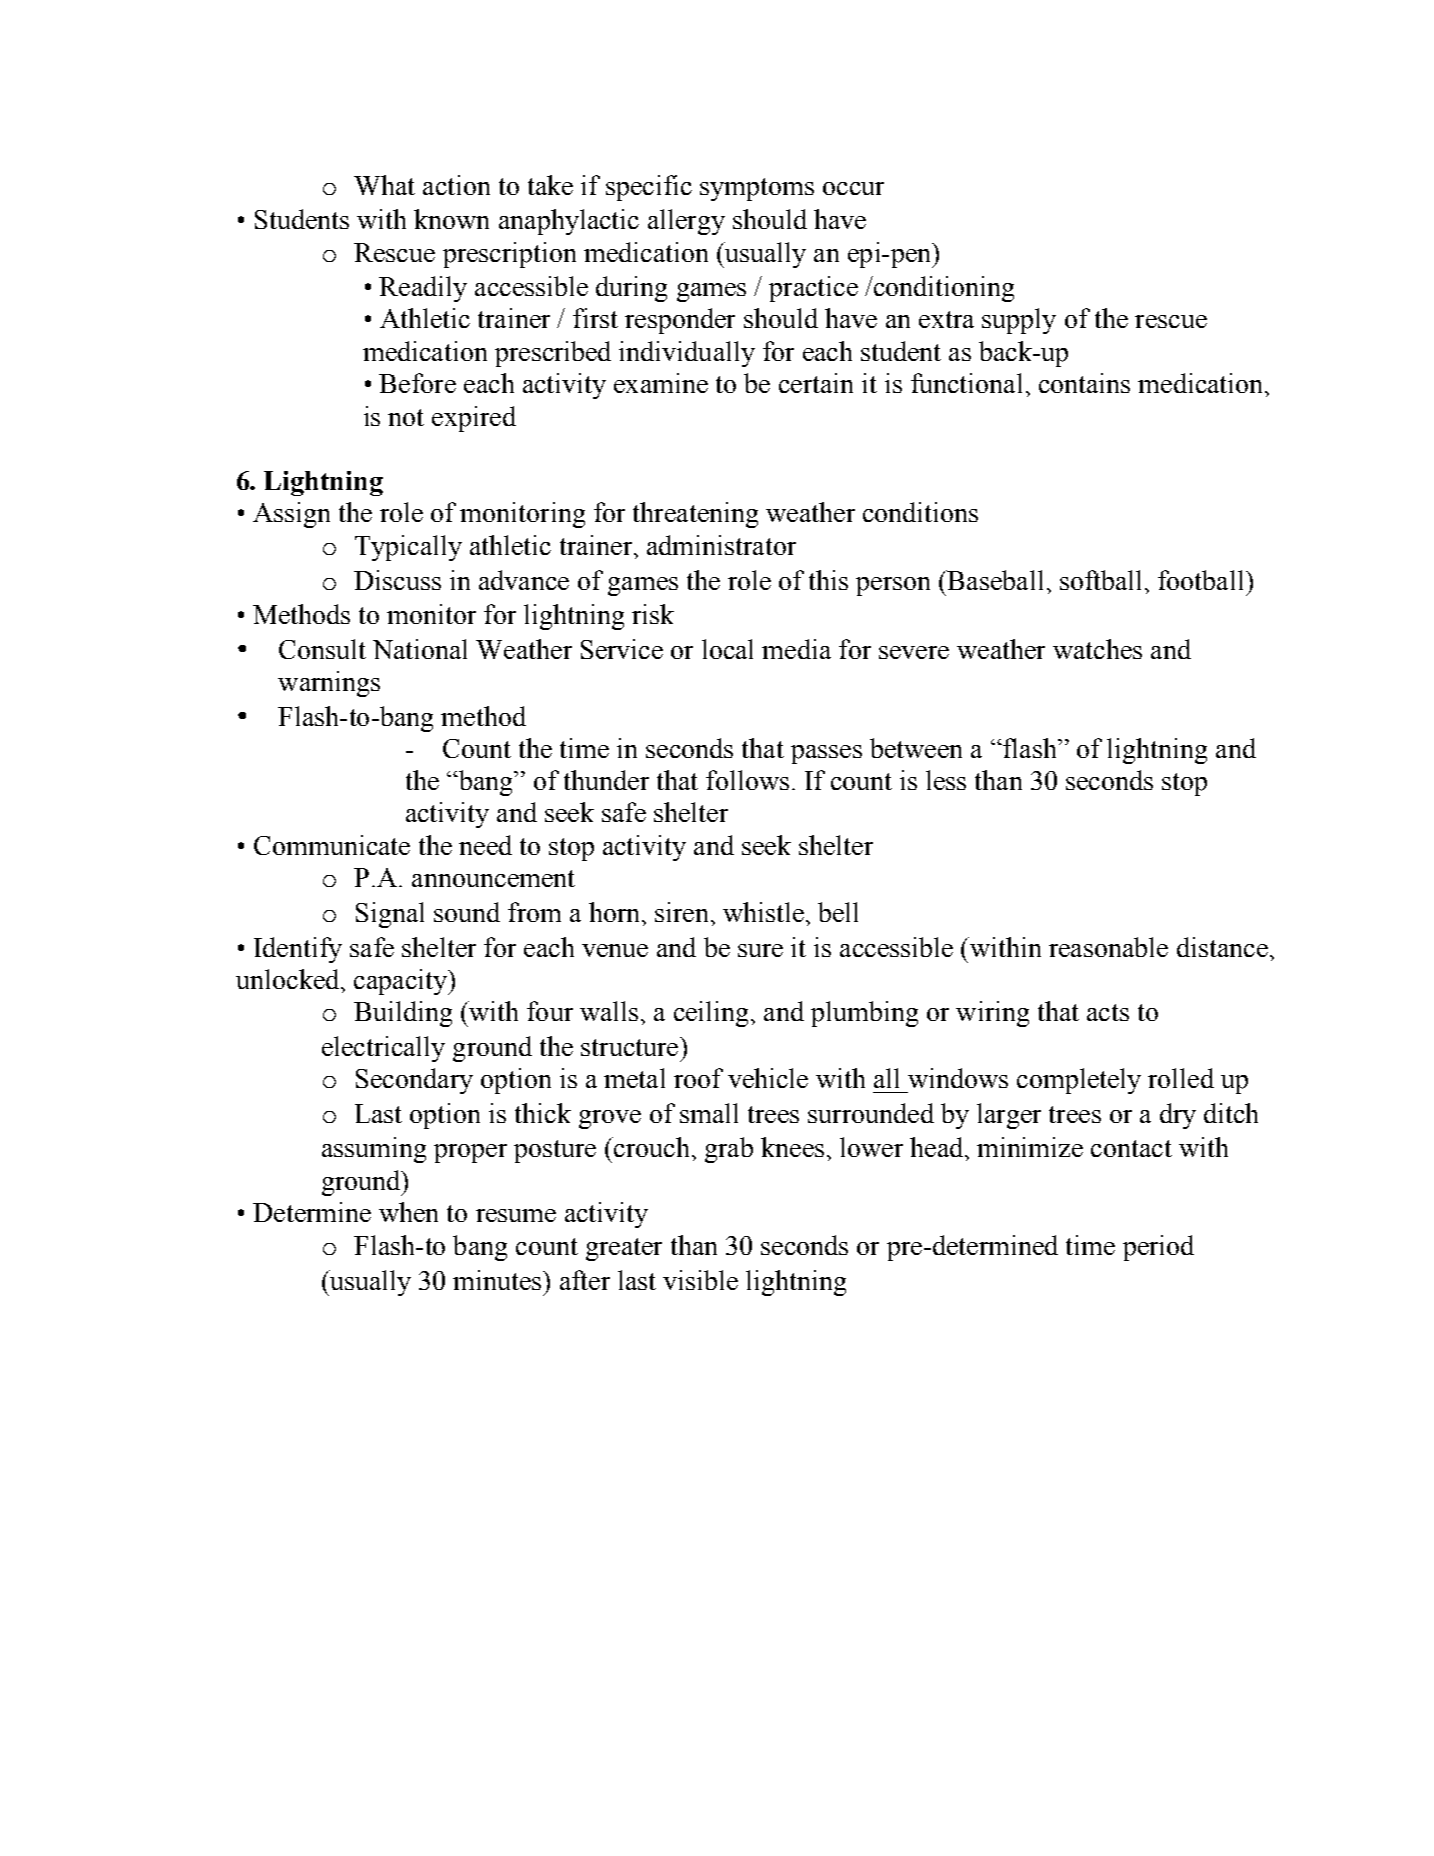 This screenshot has width=1434, height=1856. What do you see at coordinates (700, 1280) in the screenshot?
I see `visible` at bounding box center [700, 1280].
